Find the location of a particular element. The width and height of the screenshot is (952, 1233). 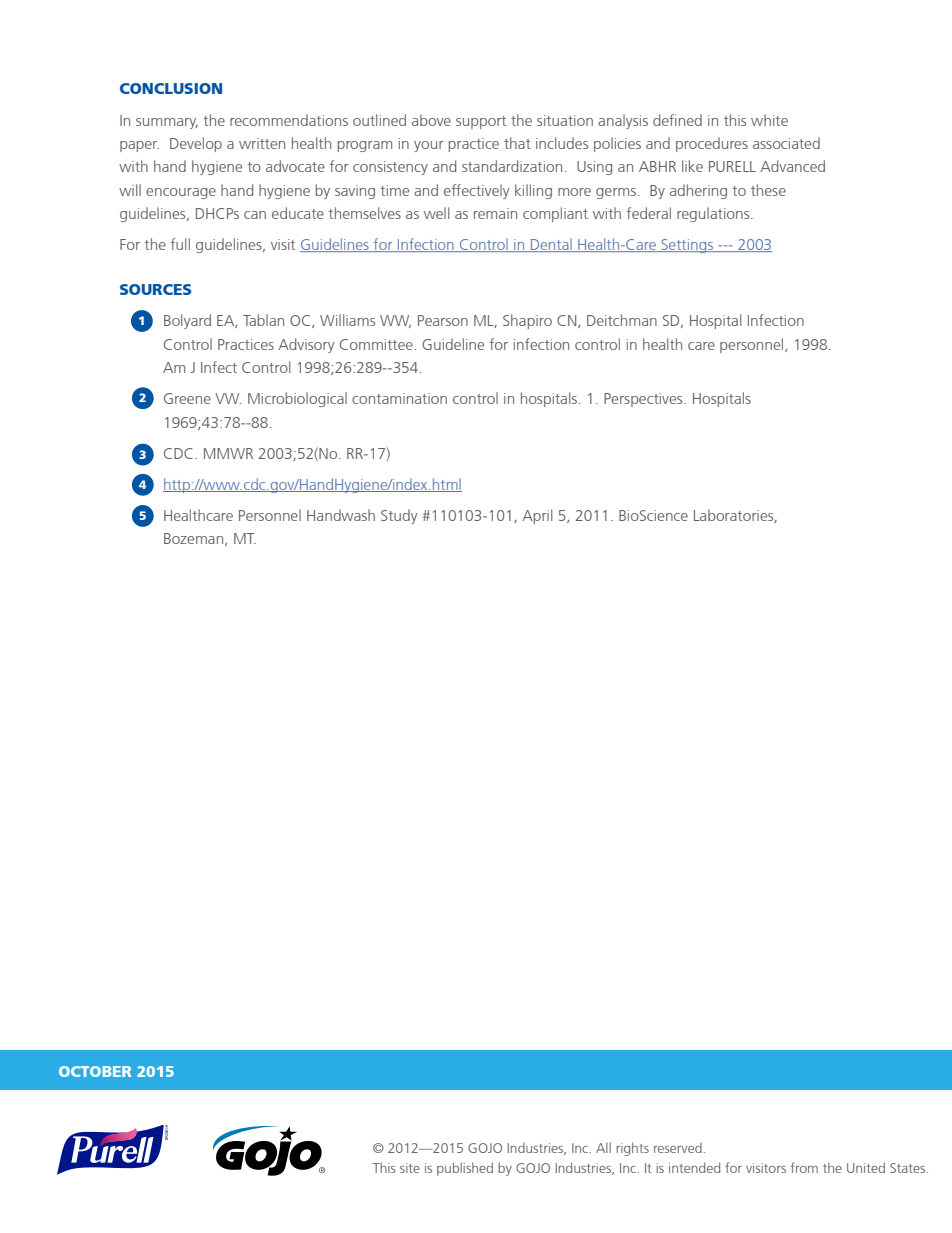

site is located at coordinates (410, 1168).
